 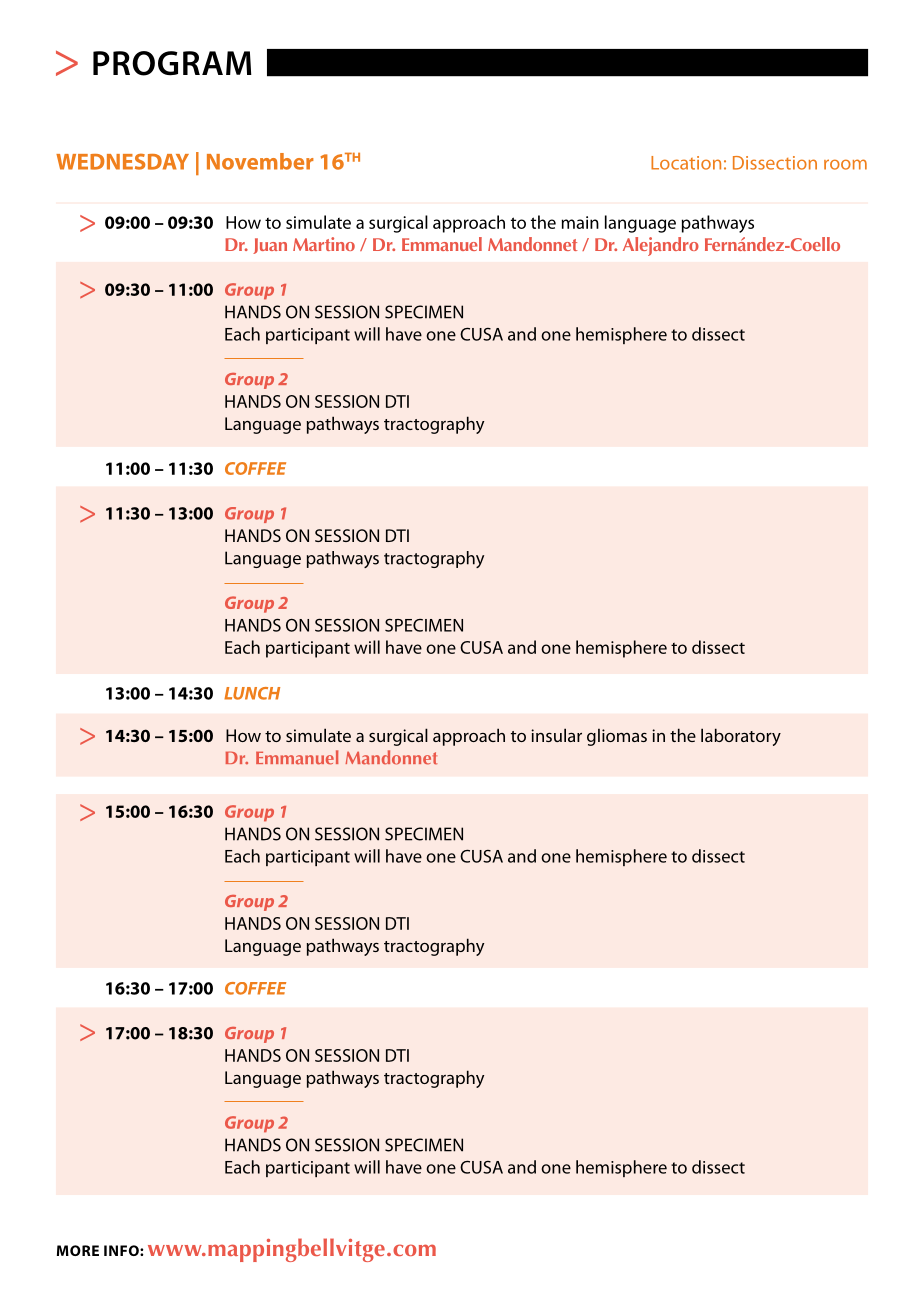 I want to click on Martino, so click(x=324, y=244).
